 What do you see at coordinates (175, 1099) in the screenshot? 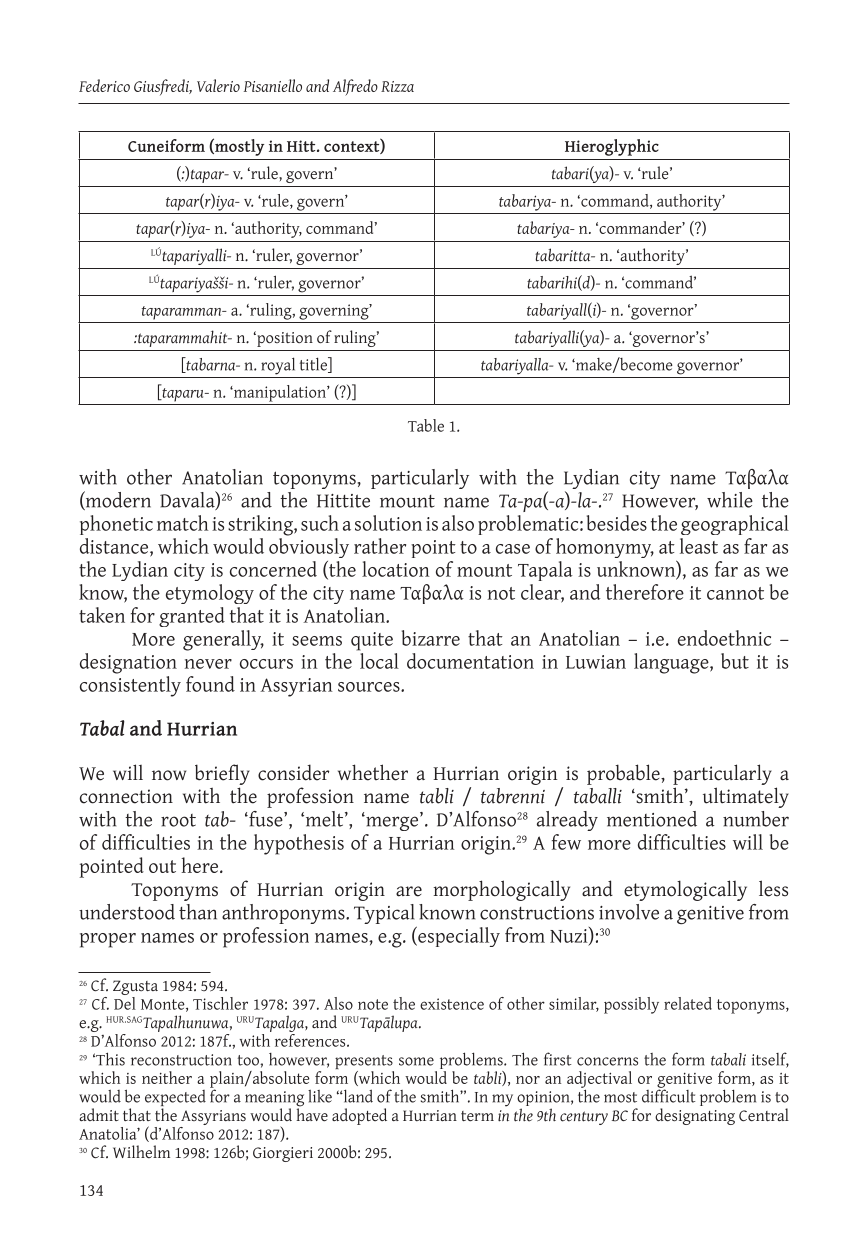
I see `expected` at bounding box center [175, 1099].
